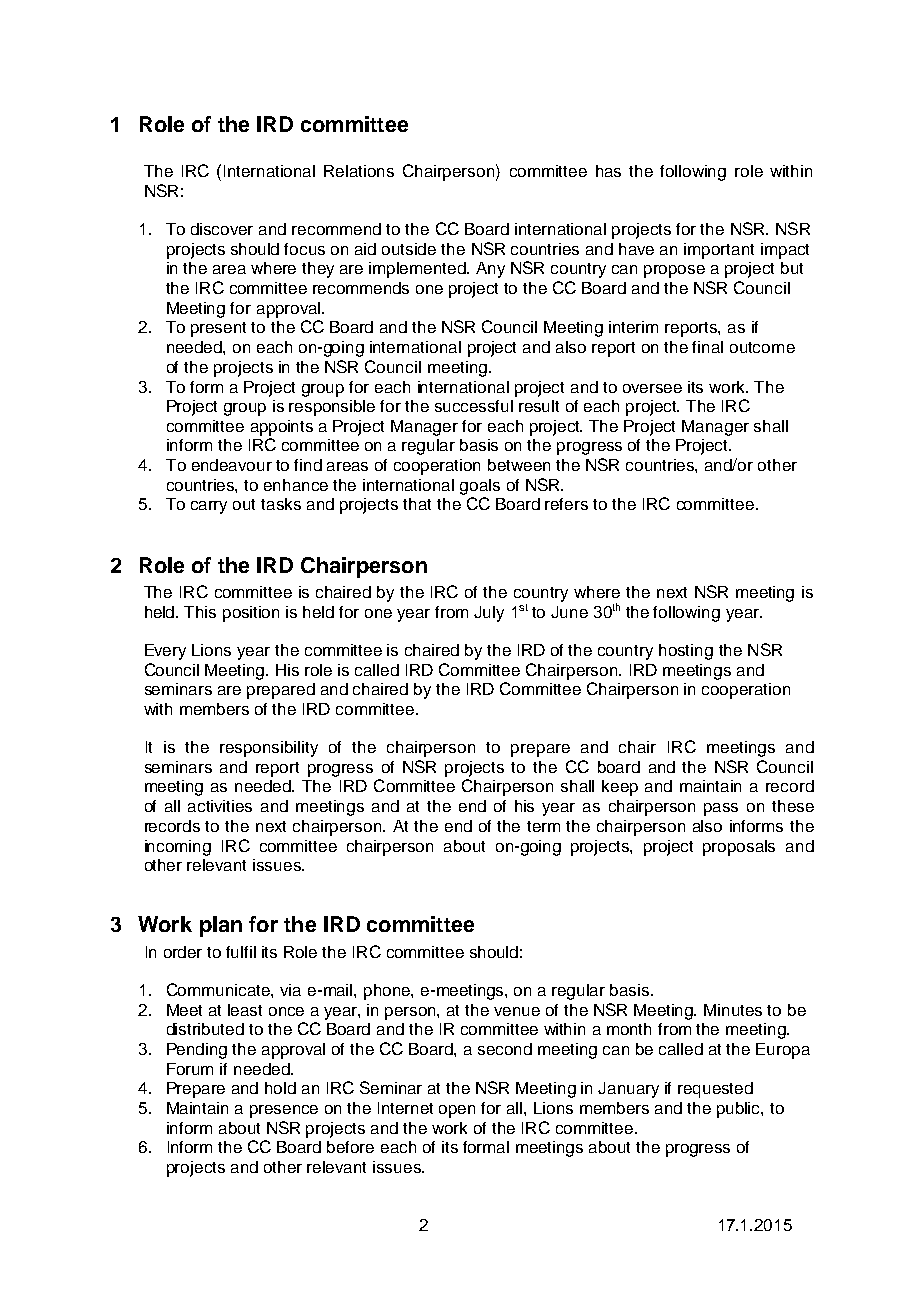  I want to click on successful, so click(474, 406).
